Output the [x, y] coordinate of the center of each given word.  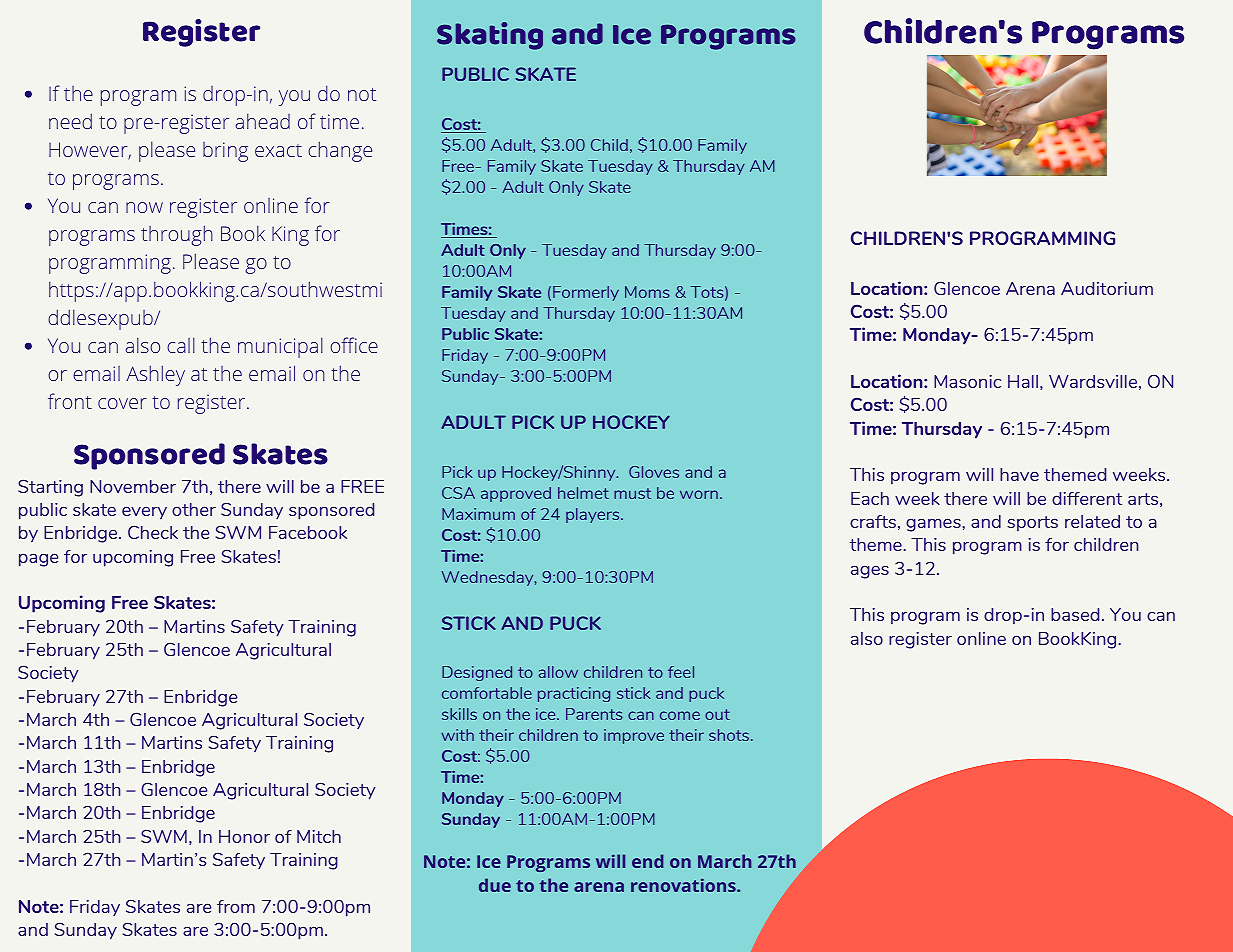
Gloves [654, 472]
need [70, 121]
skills [459, 714]
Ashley [155, 375]
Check [153, 532]
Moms [647, 292]
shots [729, 735]
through [177, 235]
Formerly [586, 293]
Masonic [967, 381]
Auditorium [1107, 288]
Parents [594, 714]
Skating [490, 36]
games [933, 525]
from [236, 906]
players [594, 515]
